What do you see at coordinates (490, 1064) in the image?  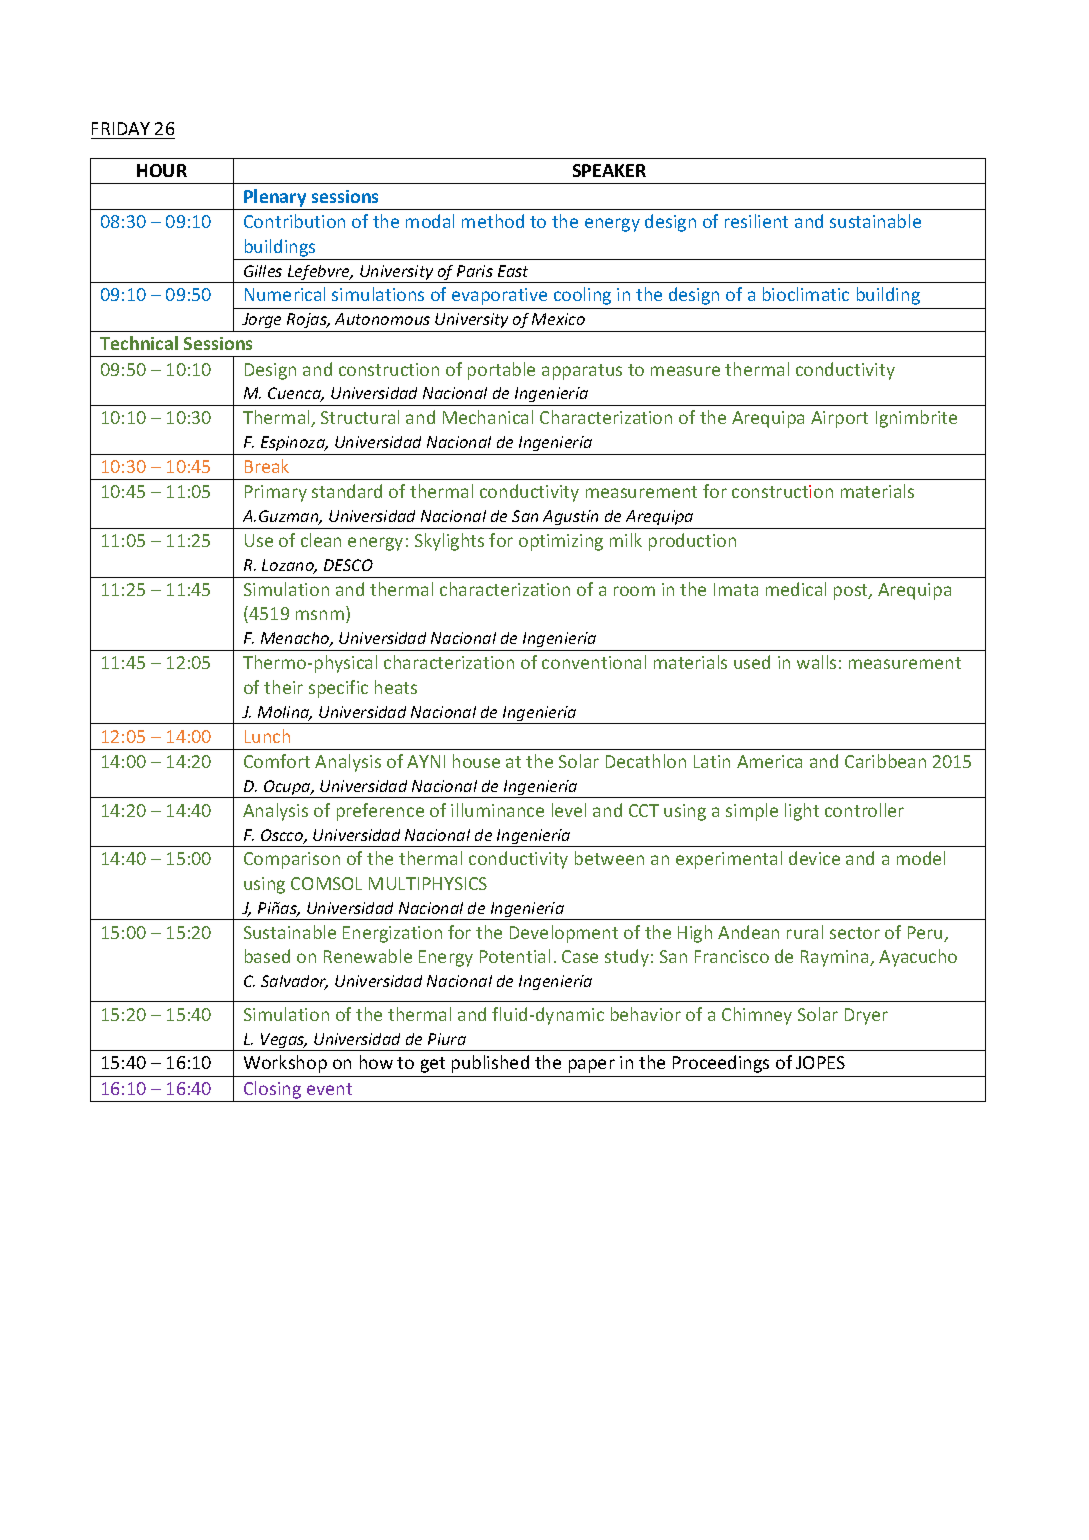 I see `published` at bounding box center [490, 1064].
